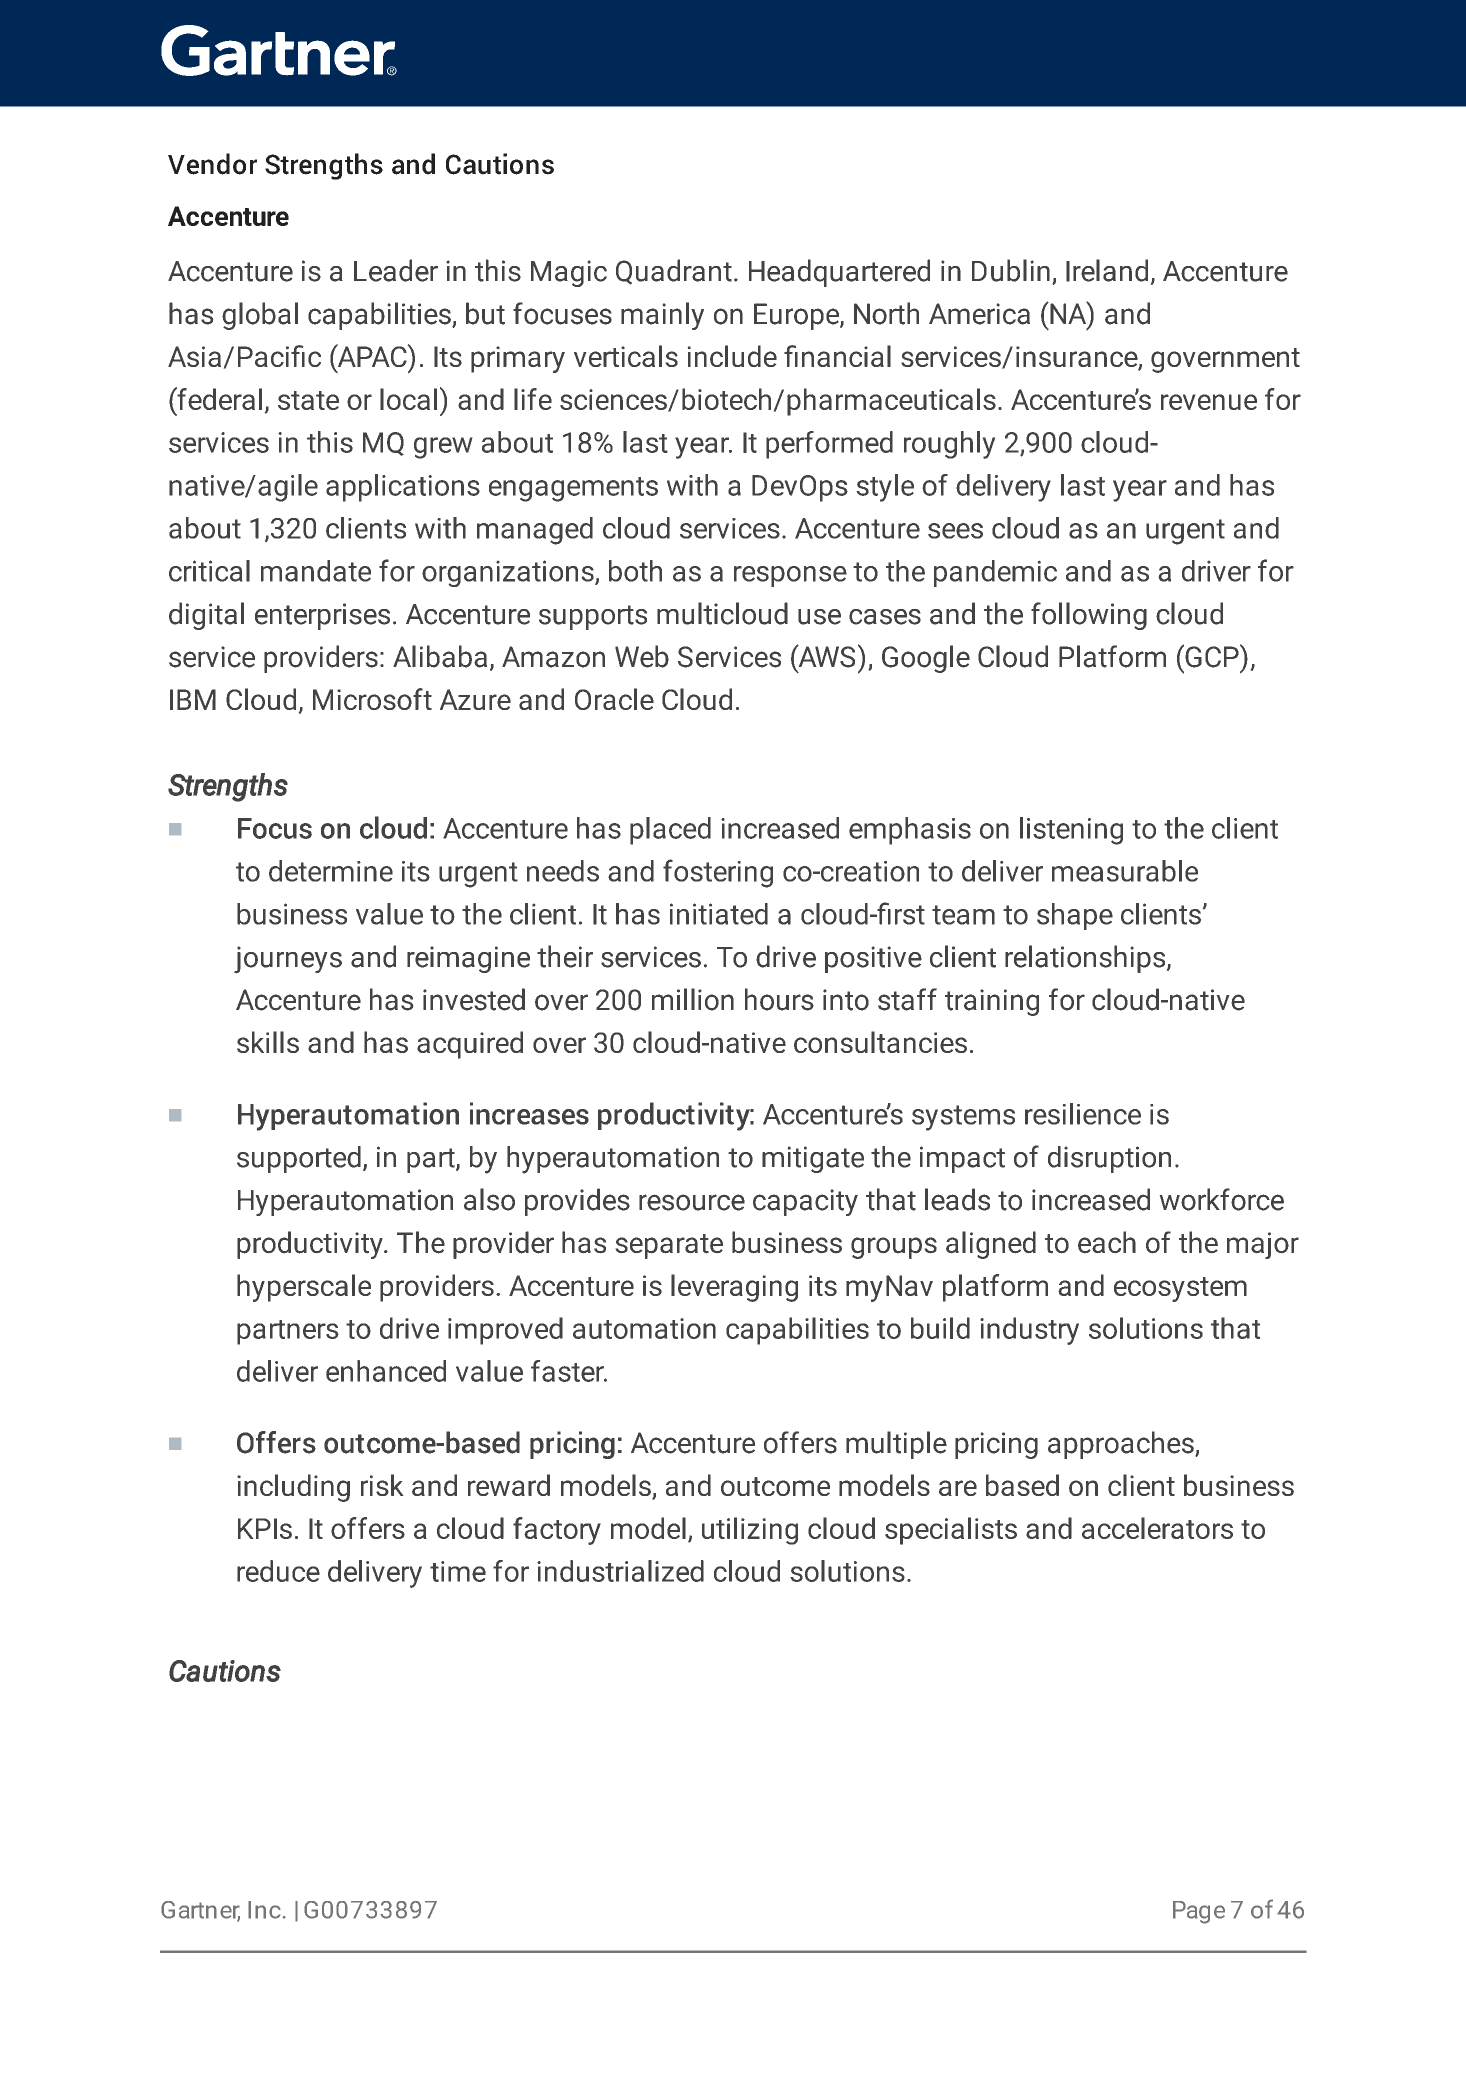  What do you see at coordinates (693, 999) in the page?
I see `million` at bounding box center [693, 999].
